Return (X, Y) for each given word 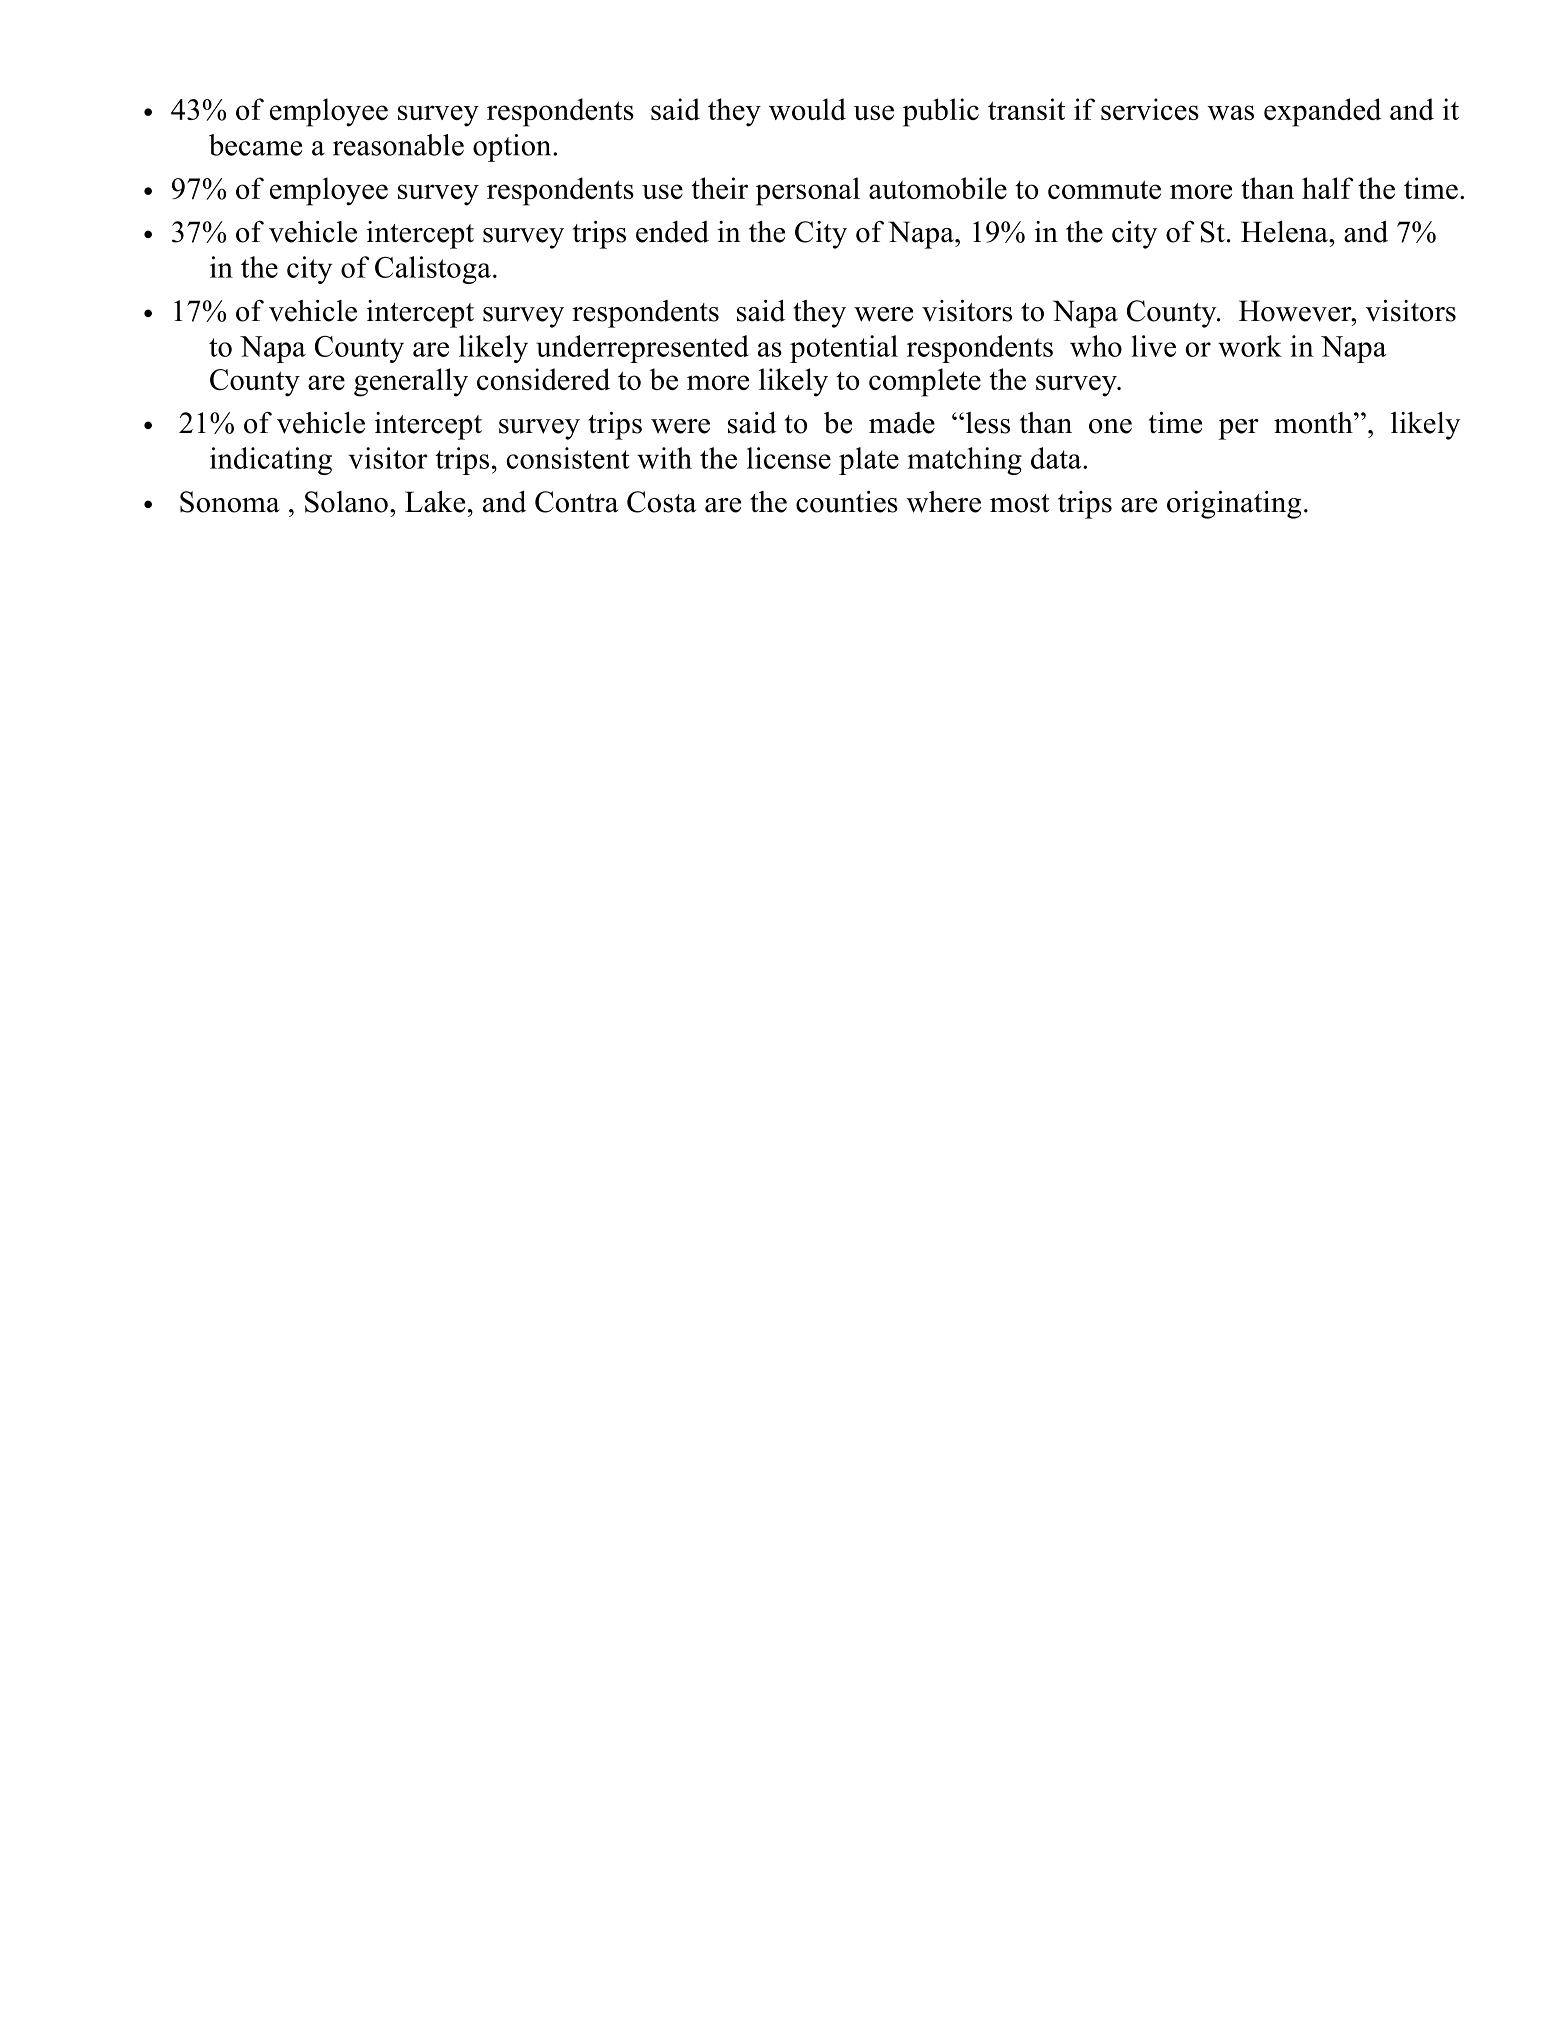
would (807, 109)
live (1153, 346)
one (1110, 426)
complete (925, 382)
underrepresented (642, 349)
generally (411, 382)
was (1231, 112)
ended (672, 232)
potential (844, 349)
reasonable (398, 145)
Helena (1285, 232)
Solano (346, 502)
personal (808, 191)
